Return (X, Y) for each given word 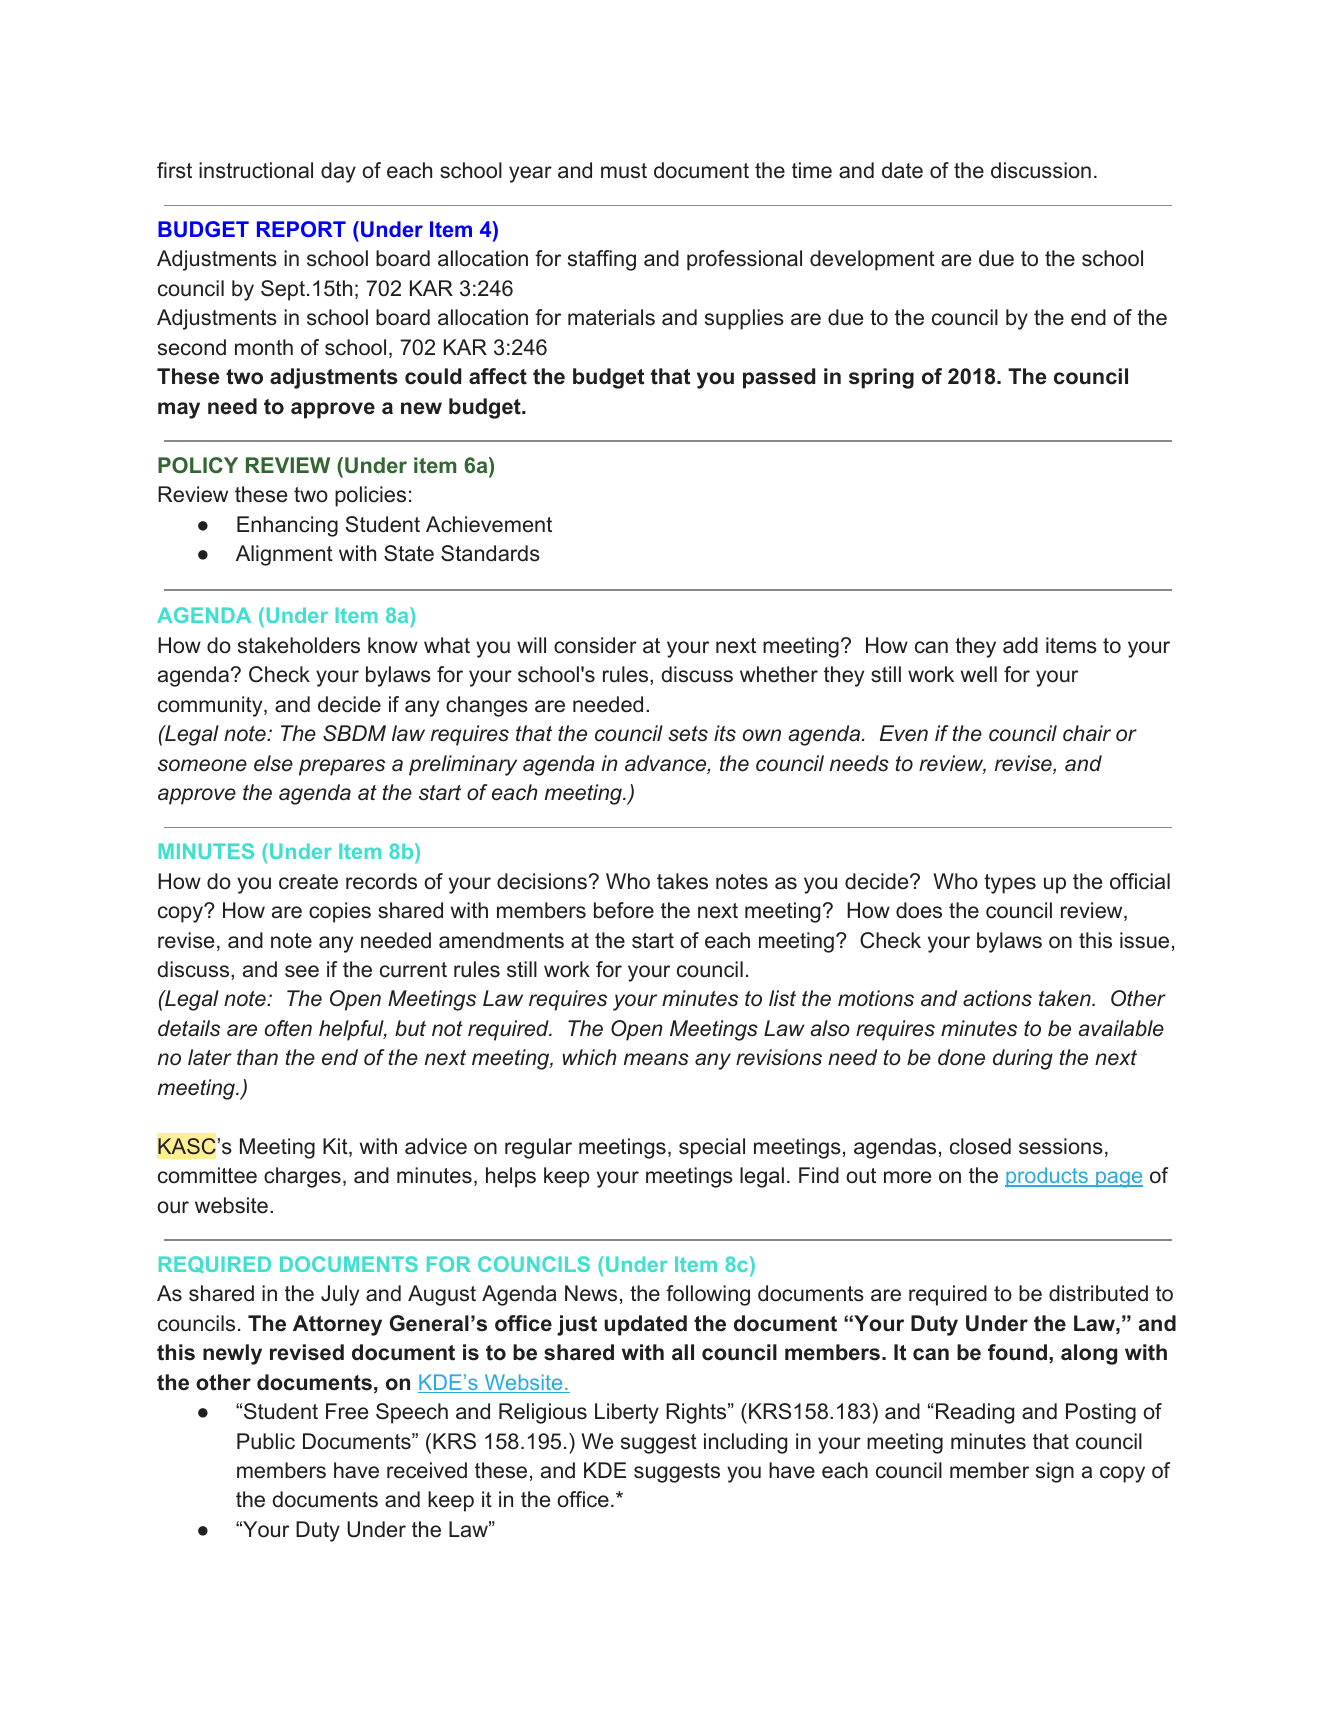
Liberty (627, 1413)
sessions (1061, 1146)
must (624, 171)
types (1010, 884)
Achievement (489, 524)
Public (266, 1441)
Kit (336, 1147)
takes (682, 881)
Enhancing (287, 526)
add (1020, 645)
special (712, 1148)
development (872, 260)
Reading (975, 1413)
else (273, 763)
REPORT (301, 229)
